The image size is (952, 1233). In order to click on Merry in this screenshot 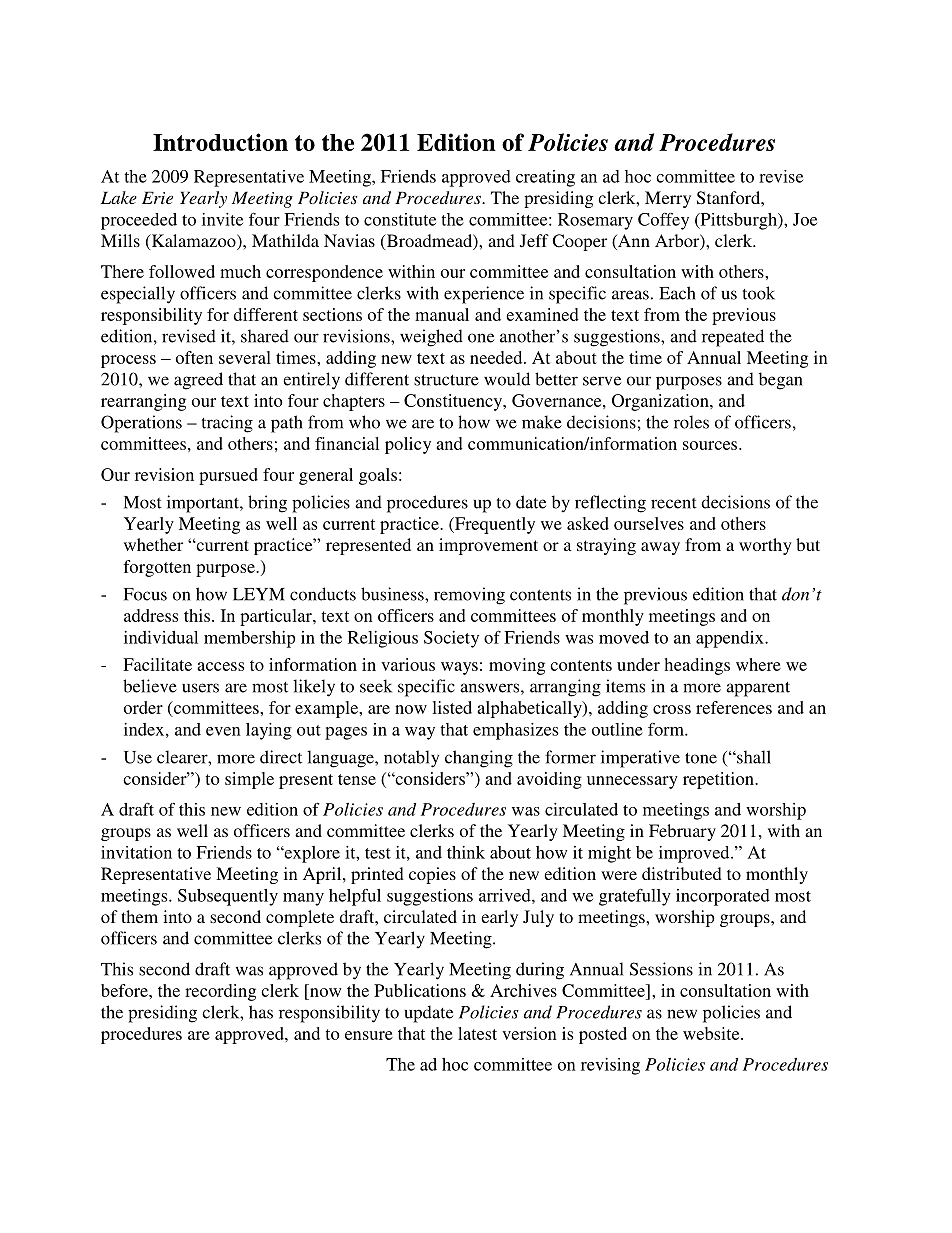, I will do `click(668, 199)`.
